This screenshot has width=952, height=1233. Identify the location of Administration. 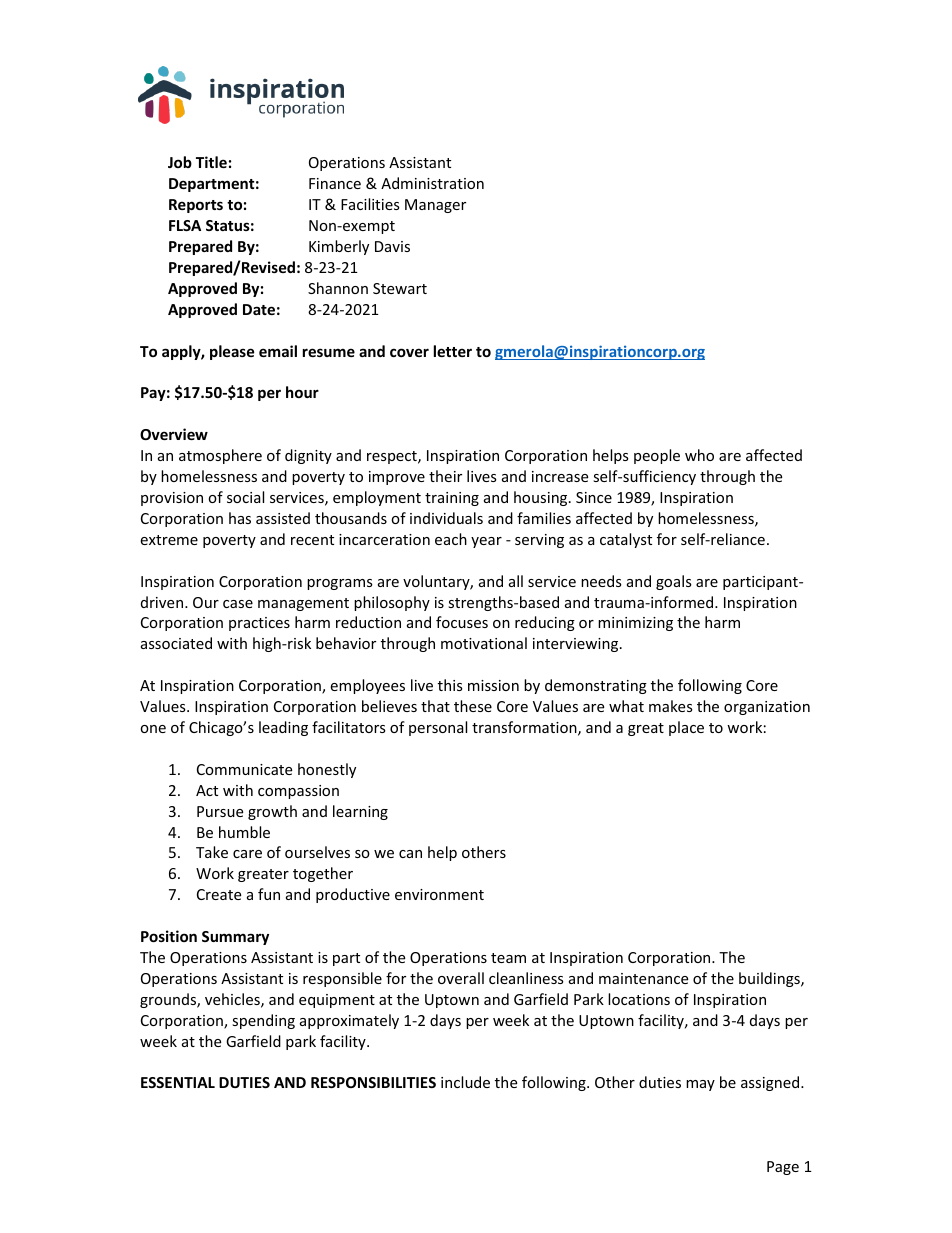
(432, 183).
